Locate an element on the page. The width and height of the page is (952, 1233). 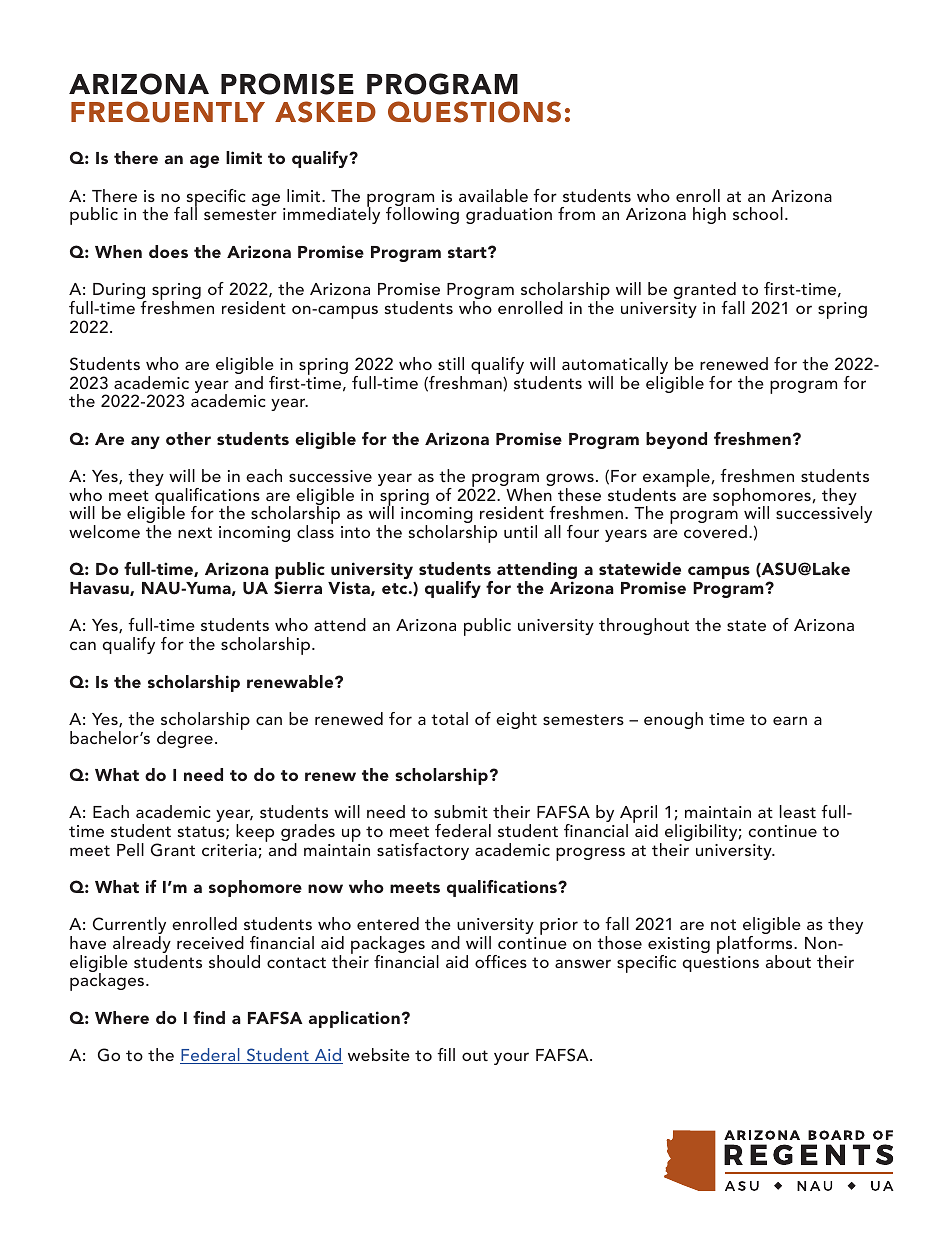
enough is located at coordinates (673, 720).
